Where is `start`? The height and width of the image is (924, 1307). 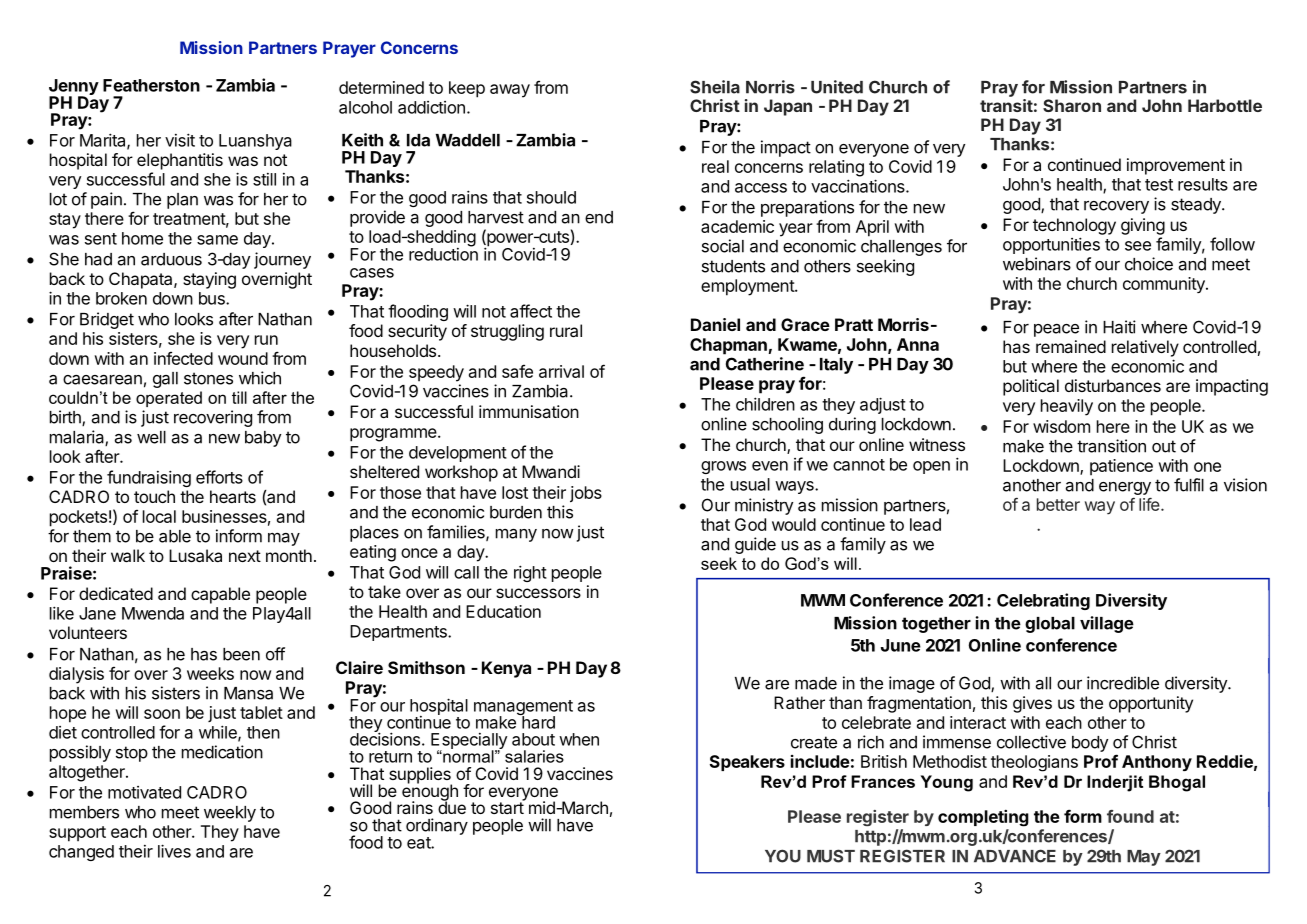 start is located at coordinates (508, 807).
